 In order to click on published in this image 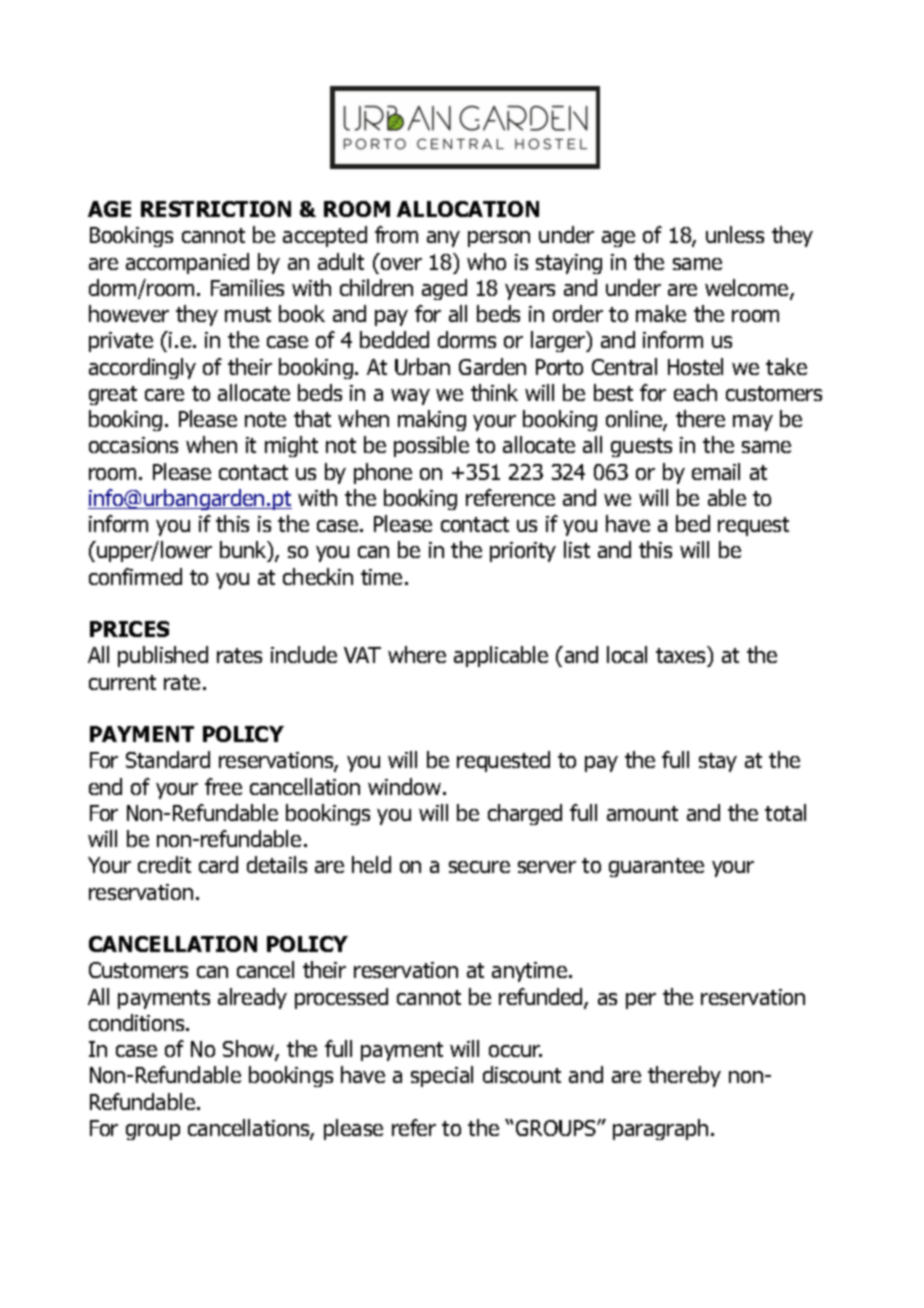, I will do `click(163, 656)`.
